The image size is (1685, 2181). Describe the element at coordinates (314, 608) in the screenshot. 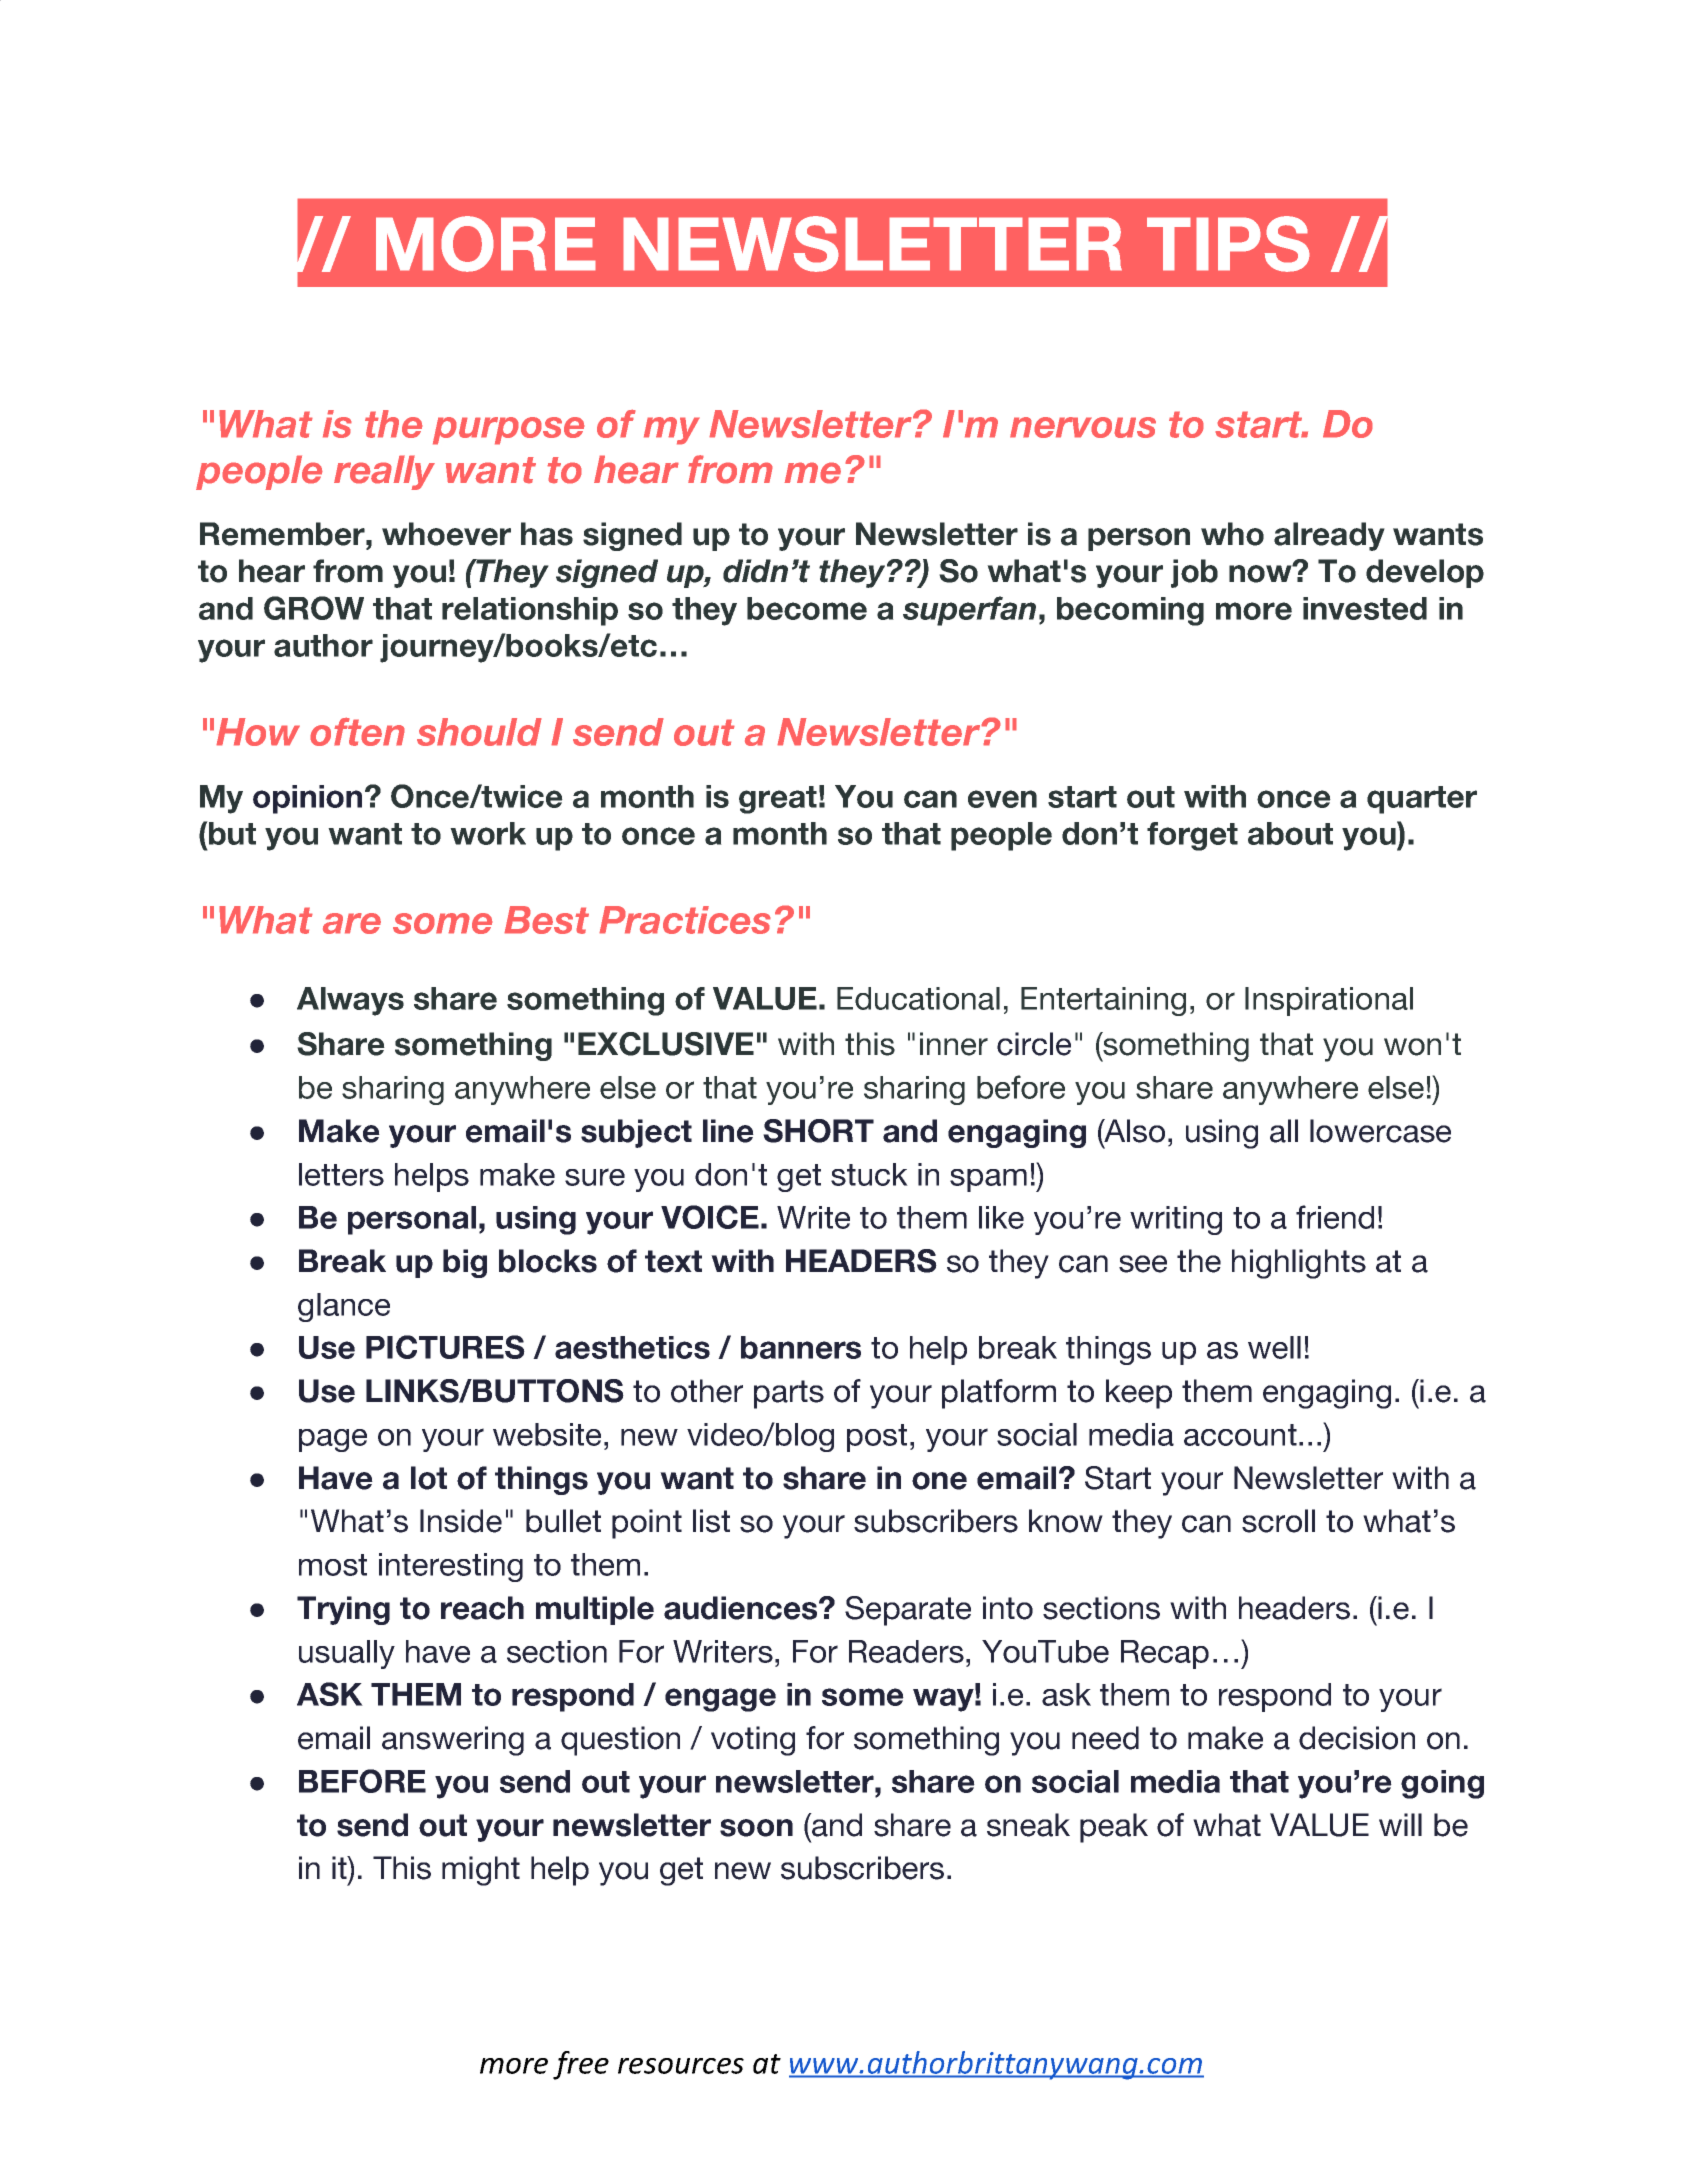

I see `GROW` at that location.
